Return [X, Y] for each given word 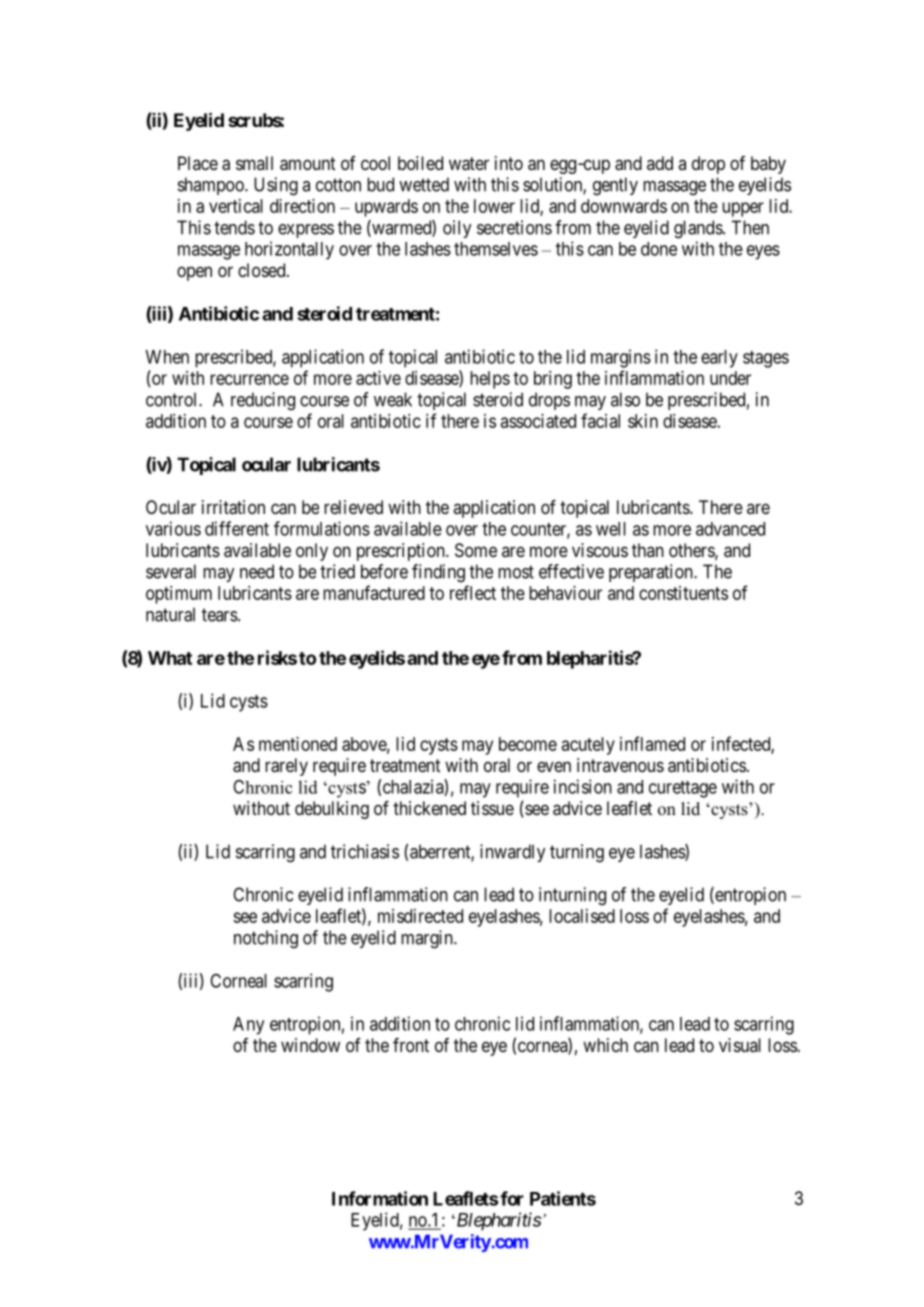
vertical [236, 206]
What [170, 658]
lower [494, 206]
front [411, 1045]
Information [380, 1198]
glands [699, 229]
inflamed [652, 743]
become [528, 744]
